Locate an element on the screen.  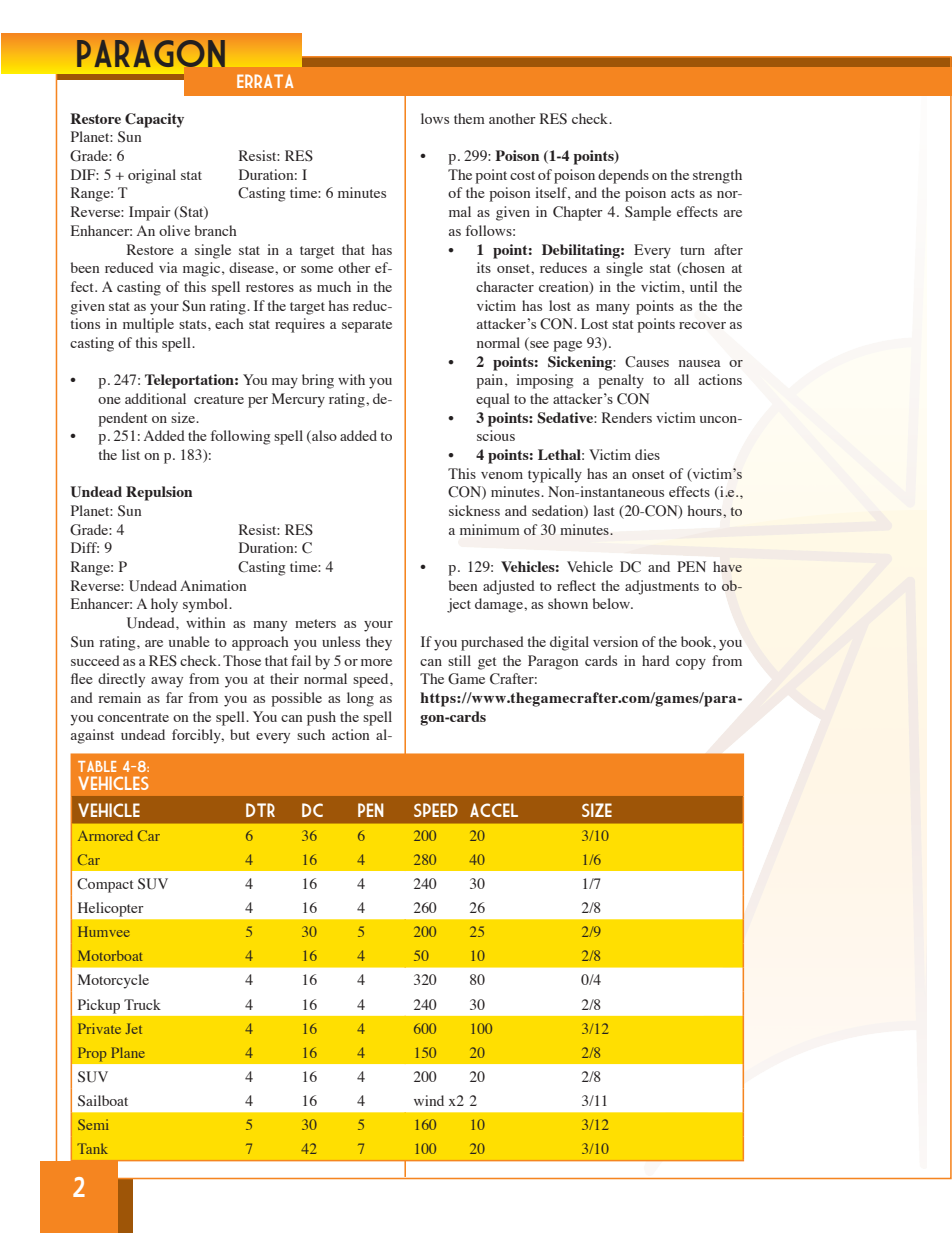
cost is located at coordinates (522, 175).
